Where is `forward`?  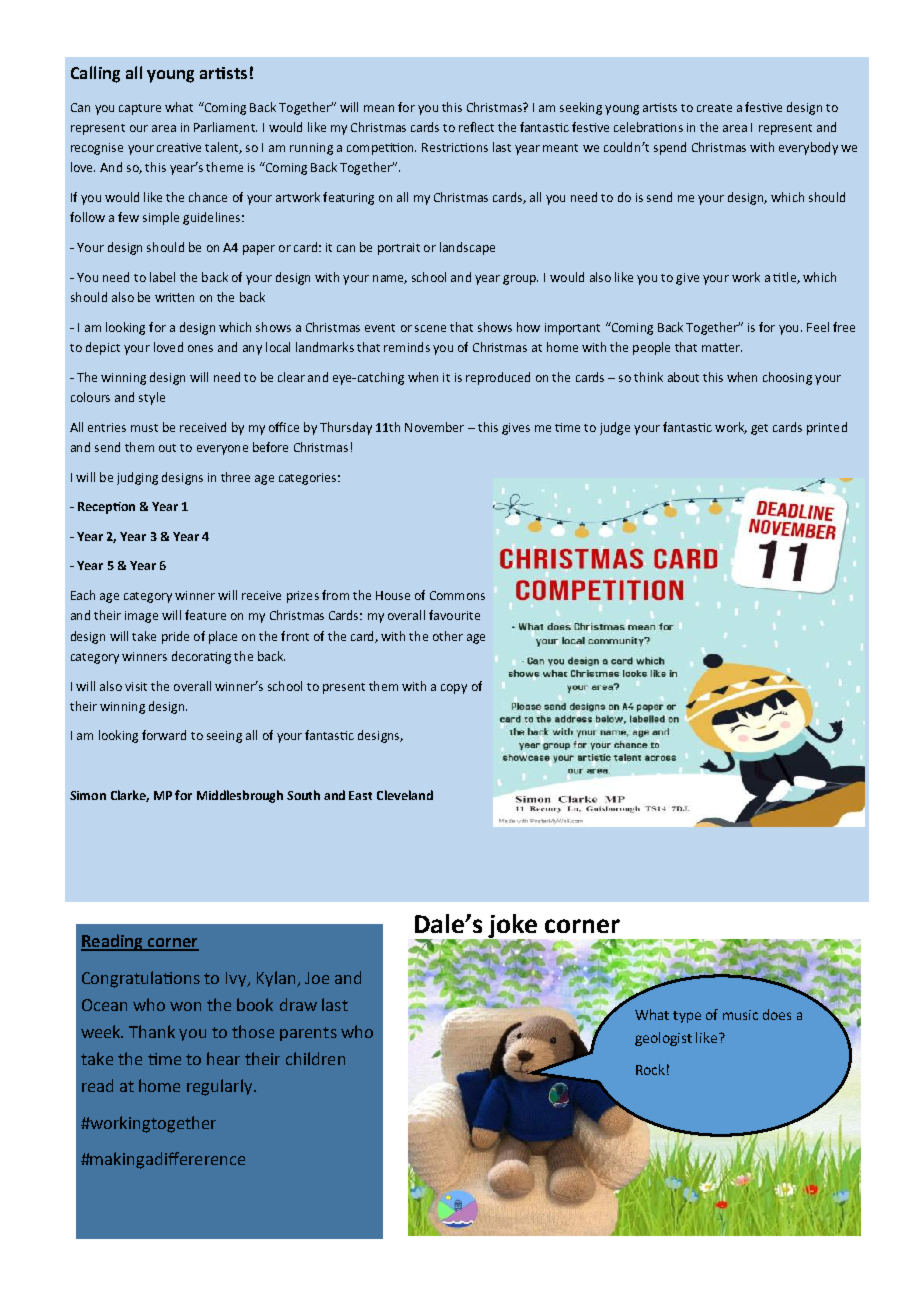 forward is located at coordinates (164, 735).
